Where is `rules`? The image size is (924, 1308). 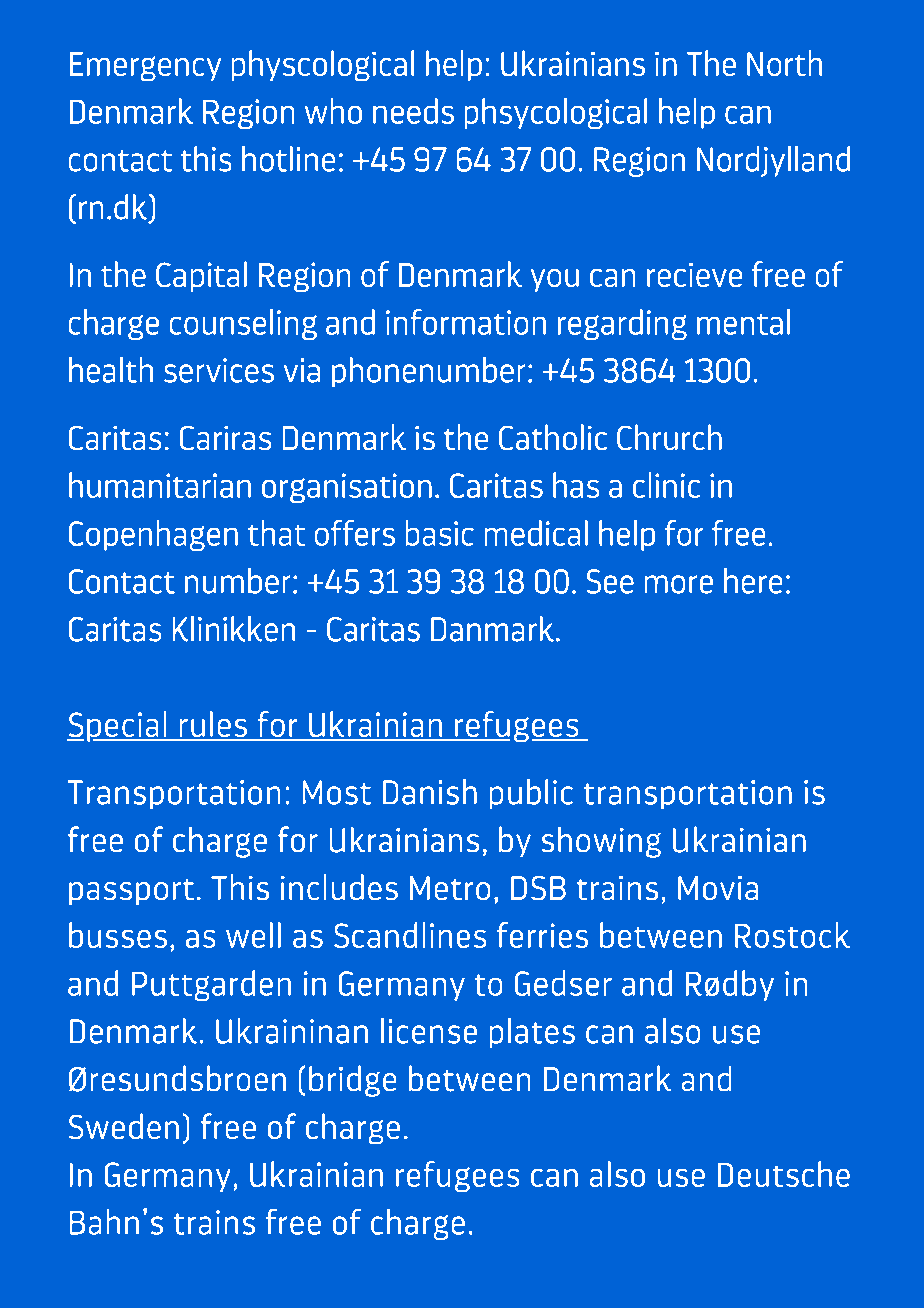 rules is located at coordinates (213, 725).
